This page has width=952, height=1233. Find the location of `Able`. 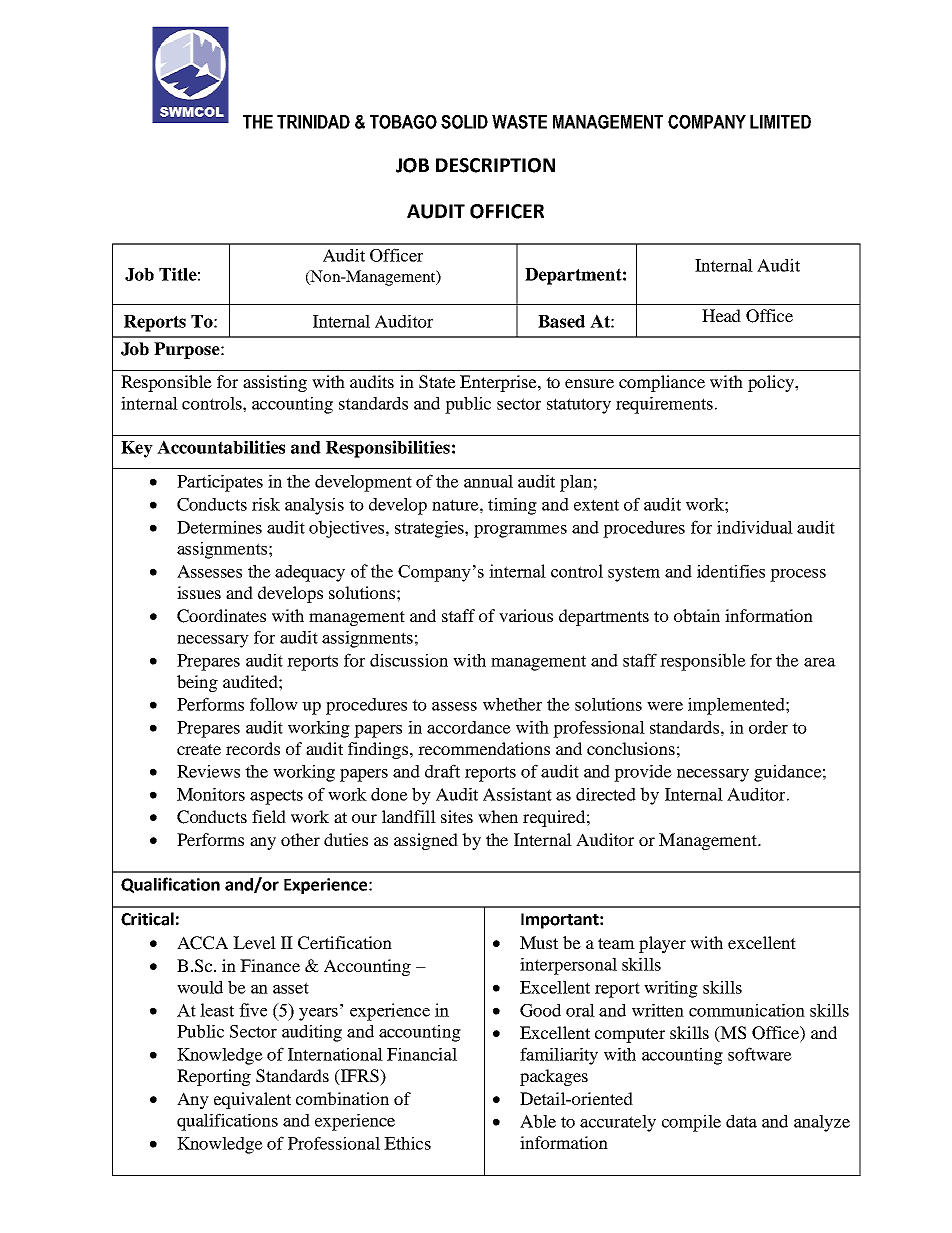

Able is located at coordinates (538, 1121).
